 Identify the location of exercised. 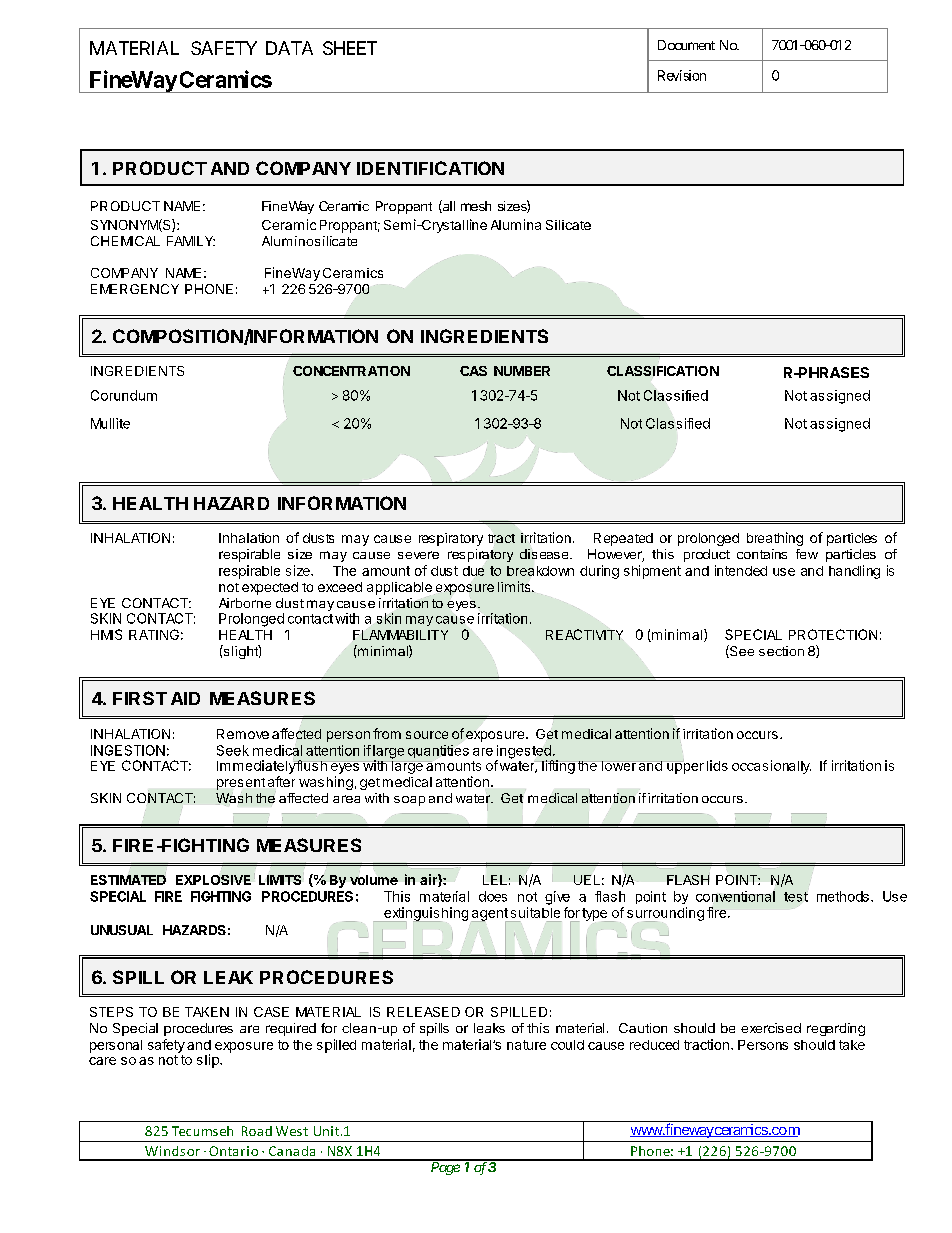
(771, 1028).
